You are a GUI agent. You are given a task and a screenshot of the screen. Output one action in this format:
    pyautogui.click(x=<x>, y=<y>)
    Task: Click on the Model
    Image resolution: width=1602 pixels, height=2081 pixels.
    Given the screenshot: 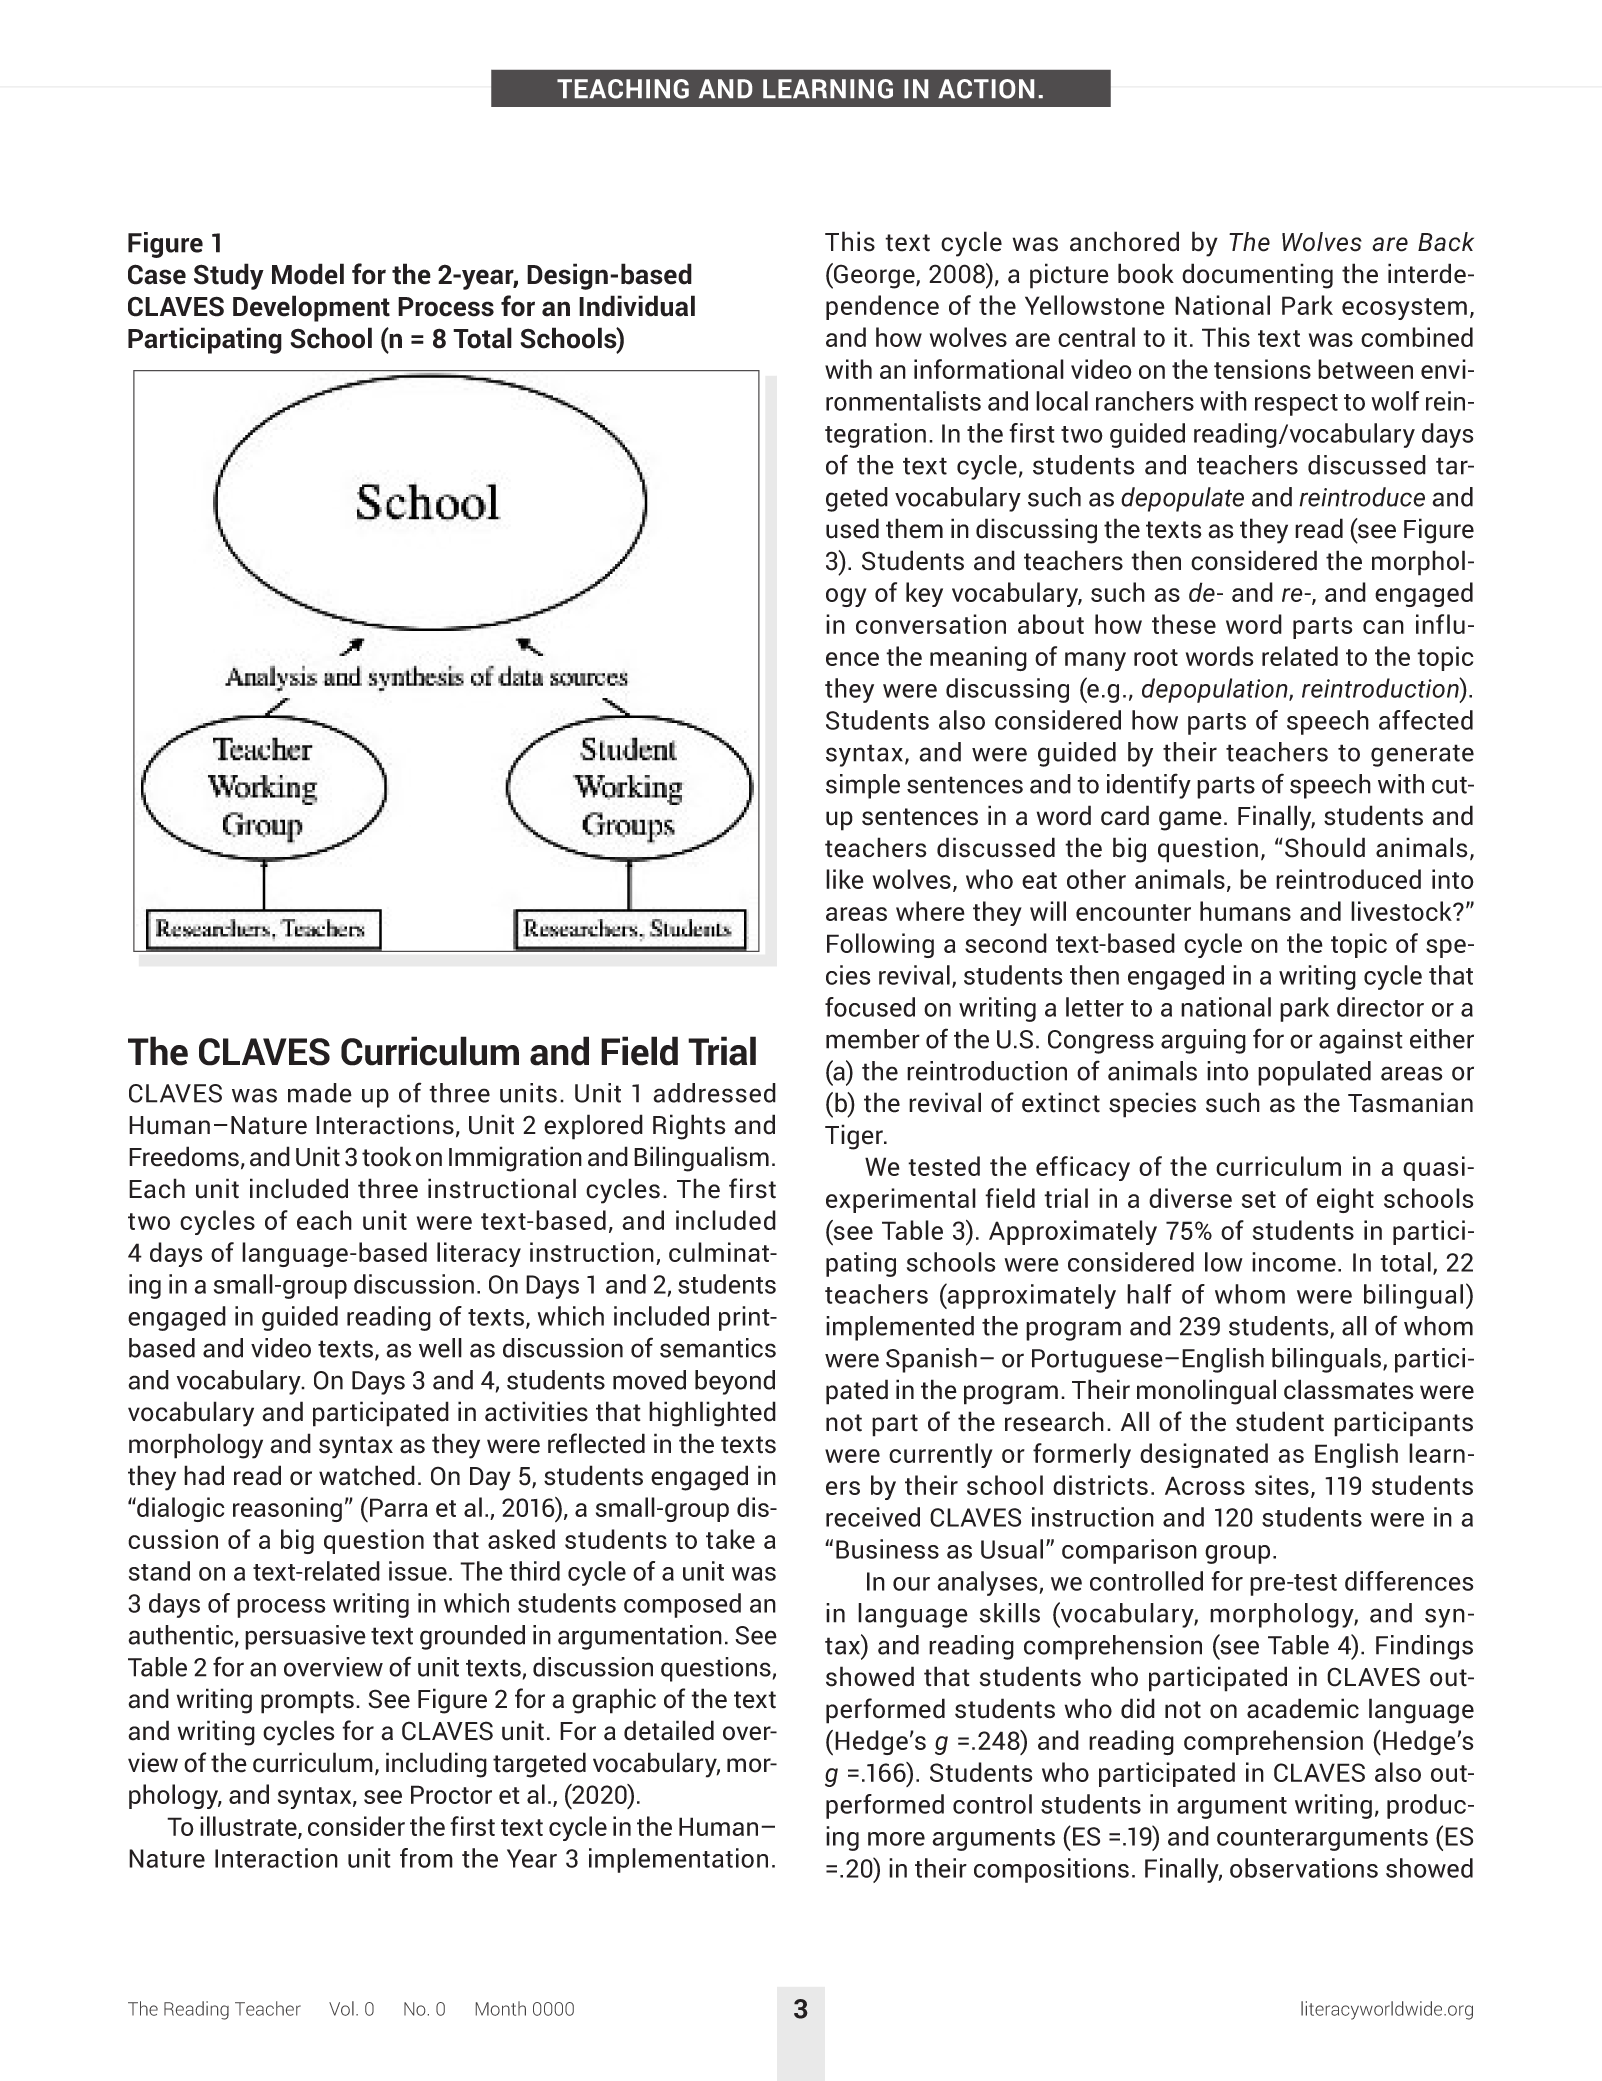 What is the action you would take?
    pyautogui.click(x=308, y=274)
